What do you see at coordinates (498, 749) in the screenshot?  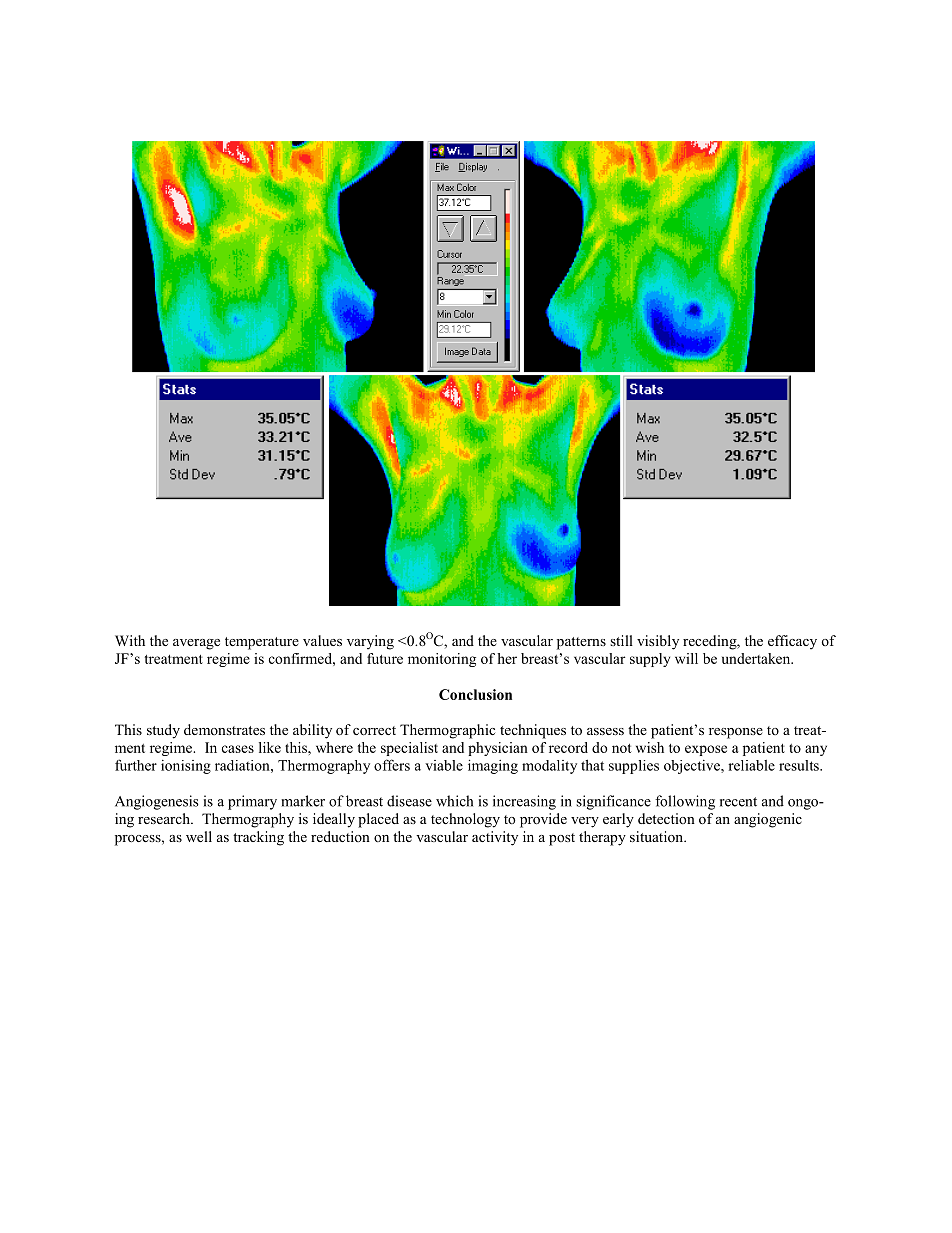 I see `physician` at bounding box center [498, 749].
